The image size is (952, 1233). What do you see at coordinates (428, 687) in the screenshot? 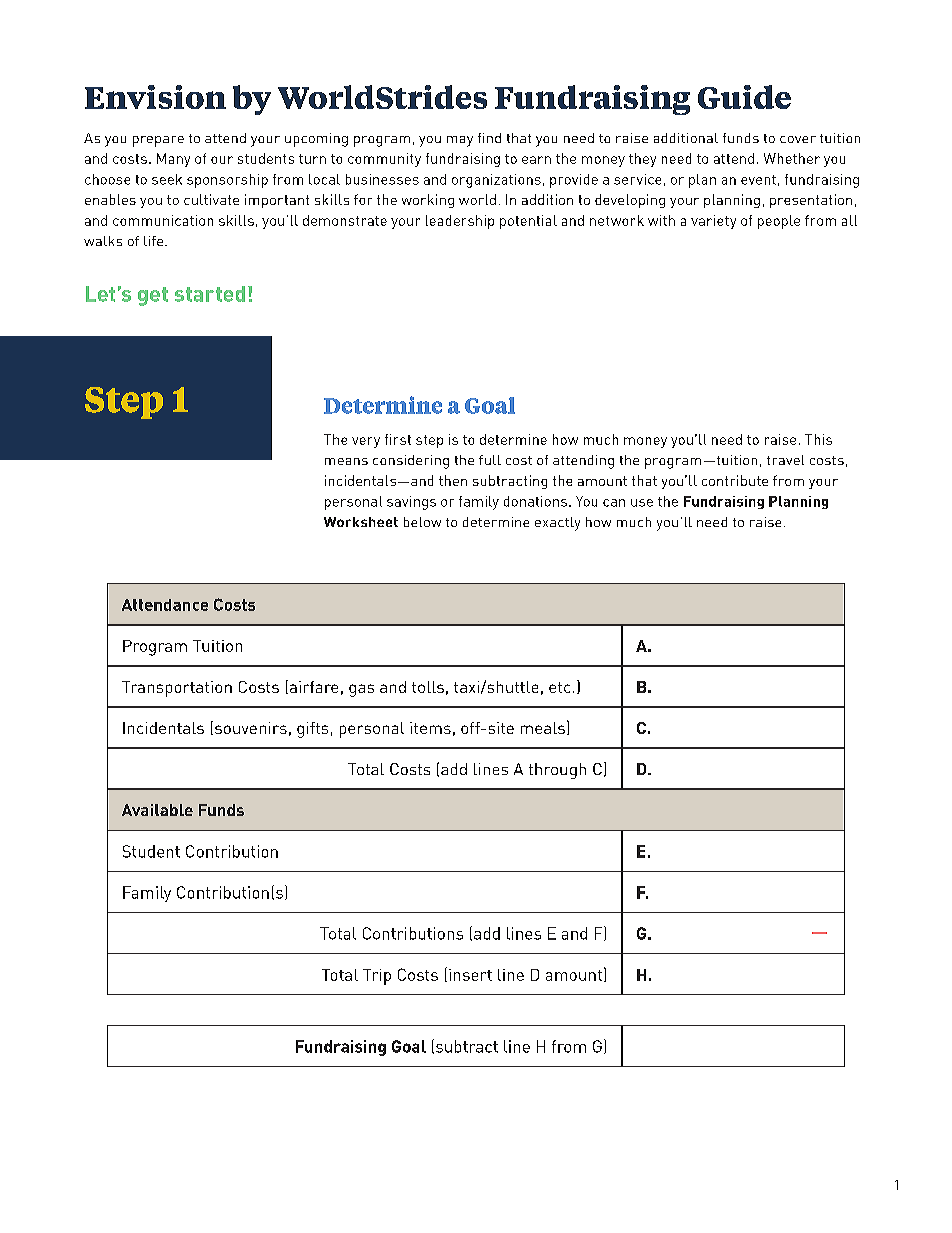
I see `tolls` at bounding box center [428, 687].
